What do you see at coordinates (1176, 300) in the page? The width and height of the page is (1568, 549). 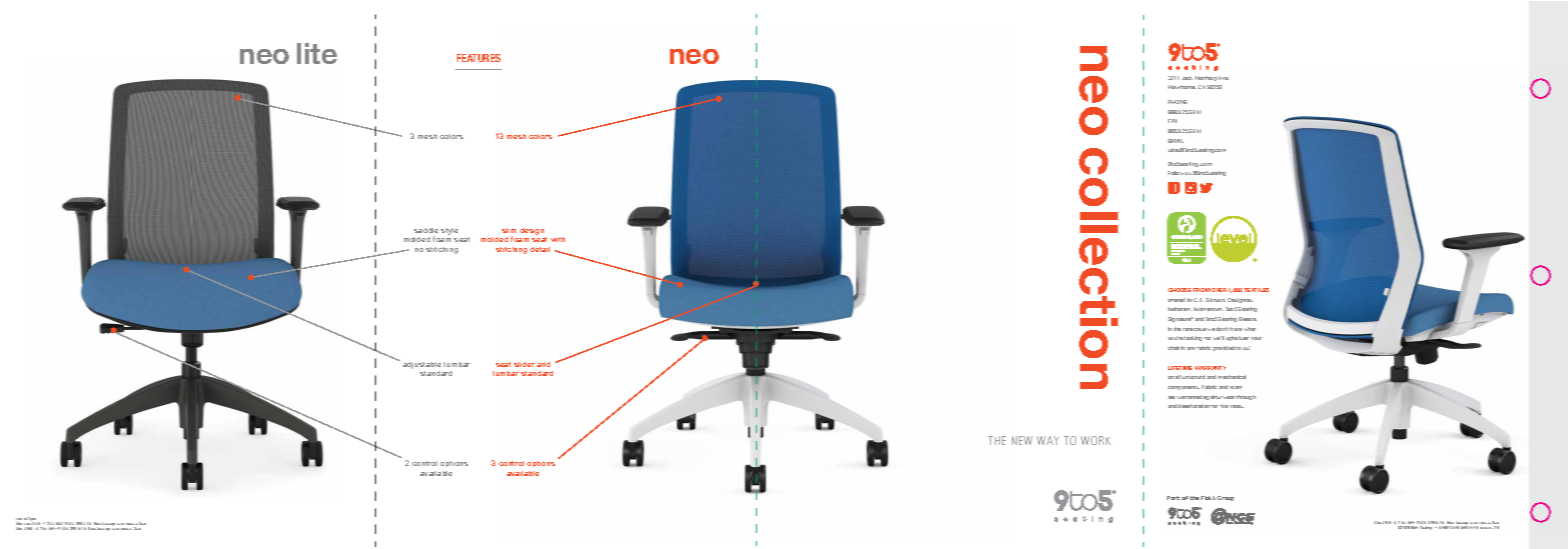 I see `offered` at bounding box center [1176, 300].
